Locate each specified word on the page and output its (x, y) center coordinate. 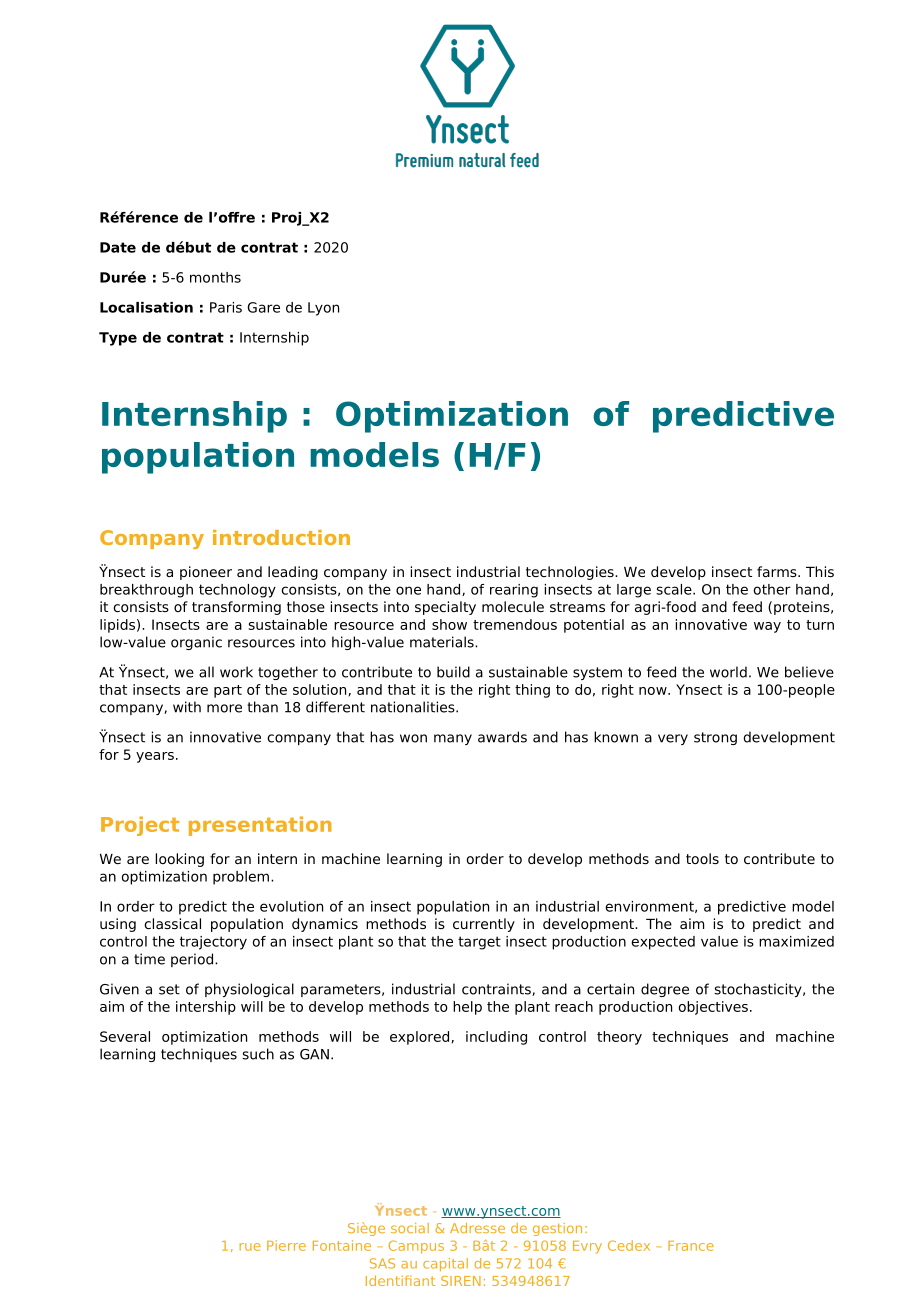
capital (445, 1264)
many (453, 739)
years (155, 757)
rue (250, 1247)
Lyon (323, 309)
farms (778, 571)
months (215, 277)
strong (715, 738)
